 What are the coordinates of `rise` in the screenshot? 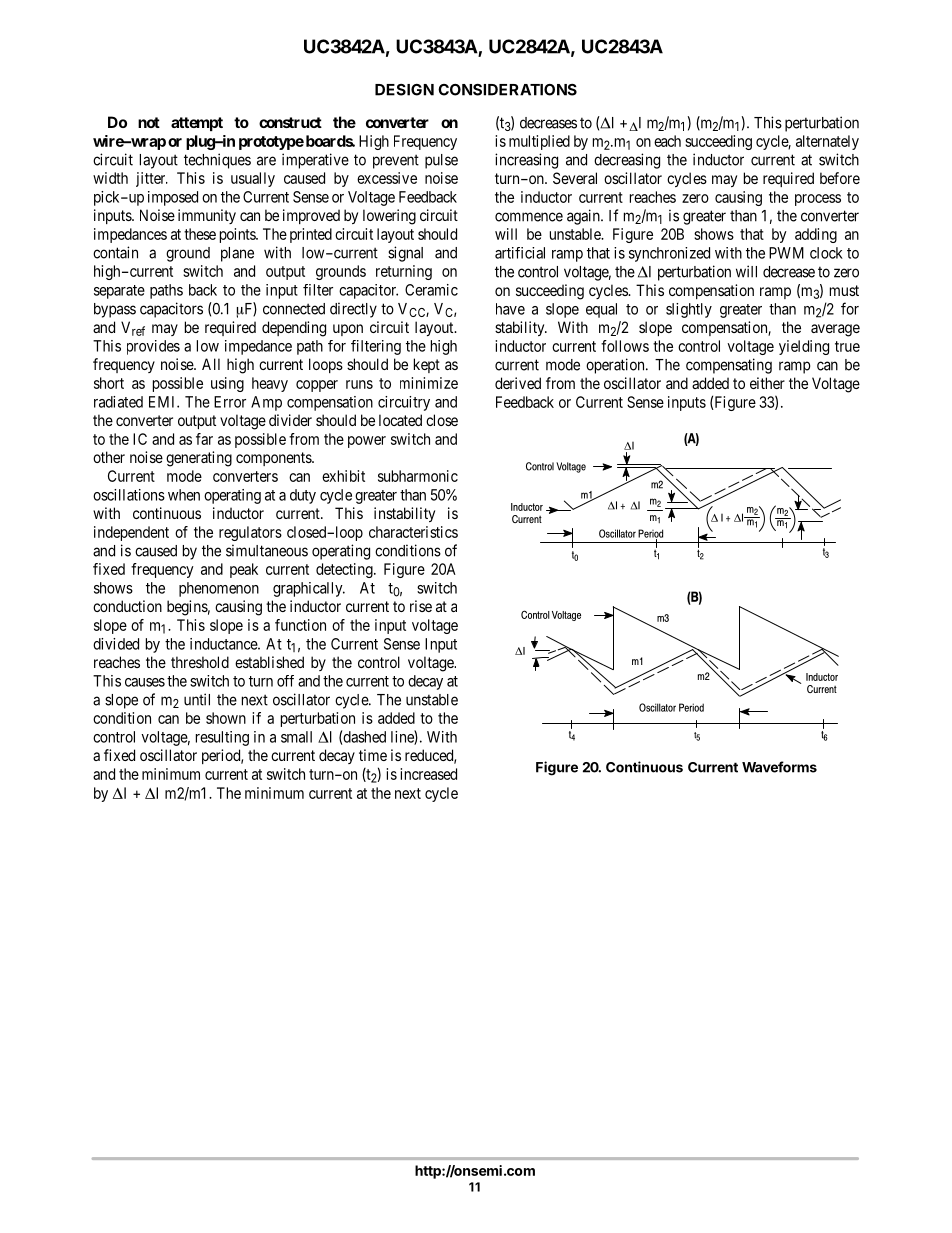 It's located at (421, 606).
